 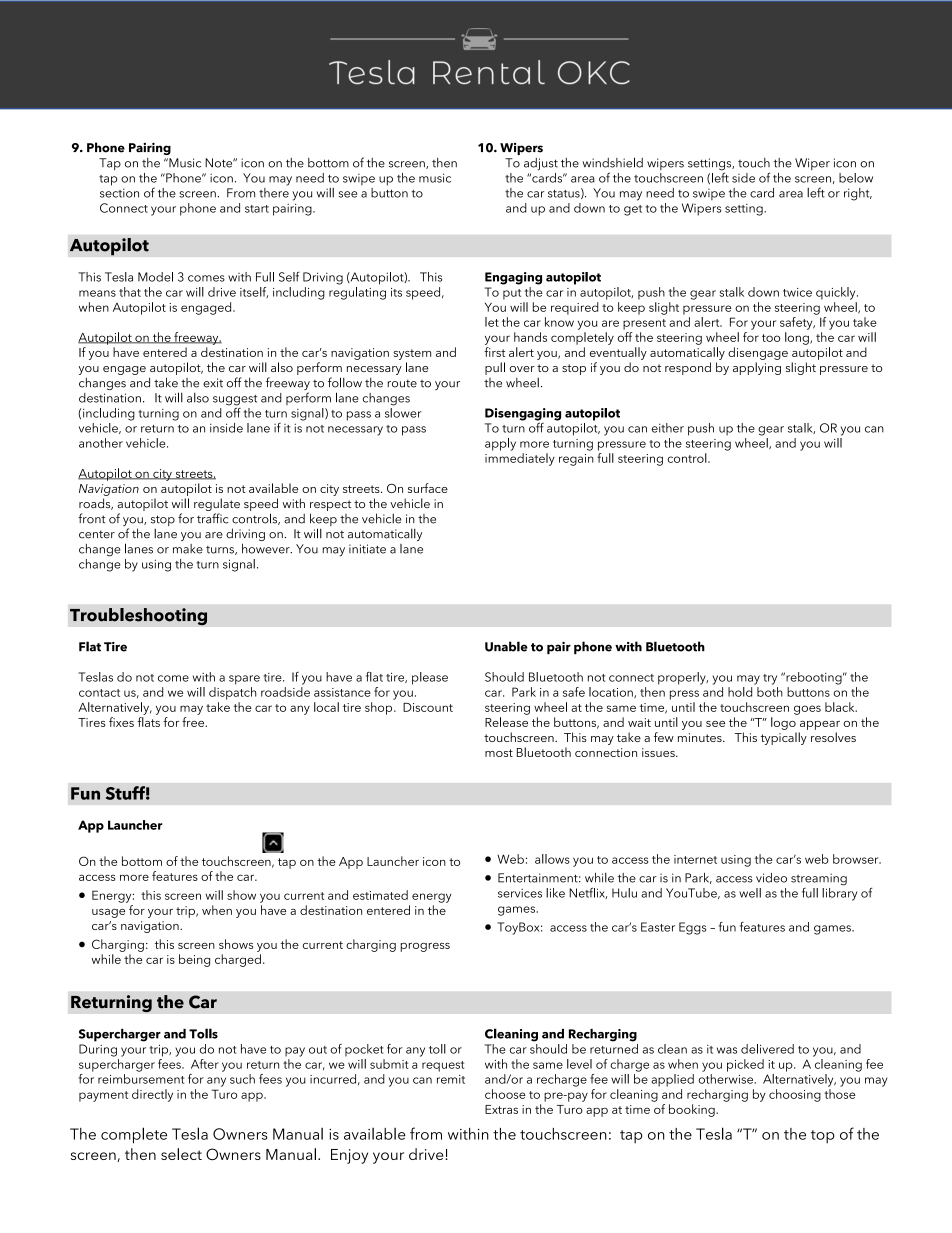 What do you see at coordinates (506, 646) in the image?
I see `Unable` at bounding box center [506, 646].
